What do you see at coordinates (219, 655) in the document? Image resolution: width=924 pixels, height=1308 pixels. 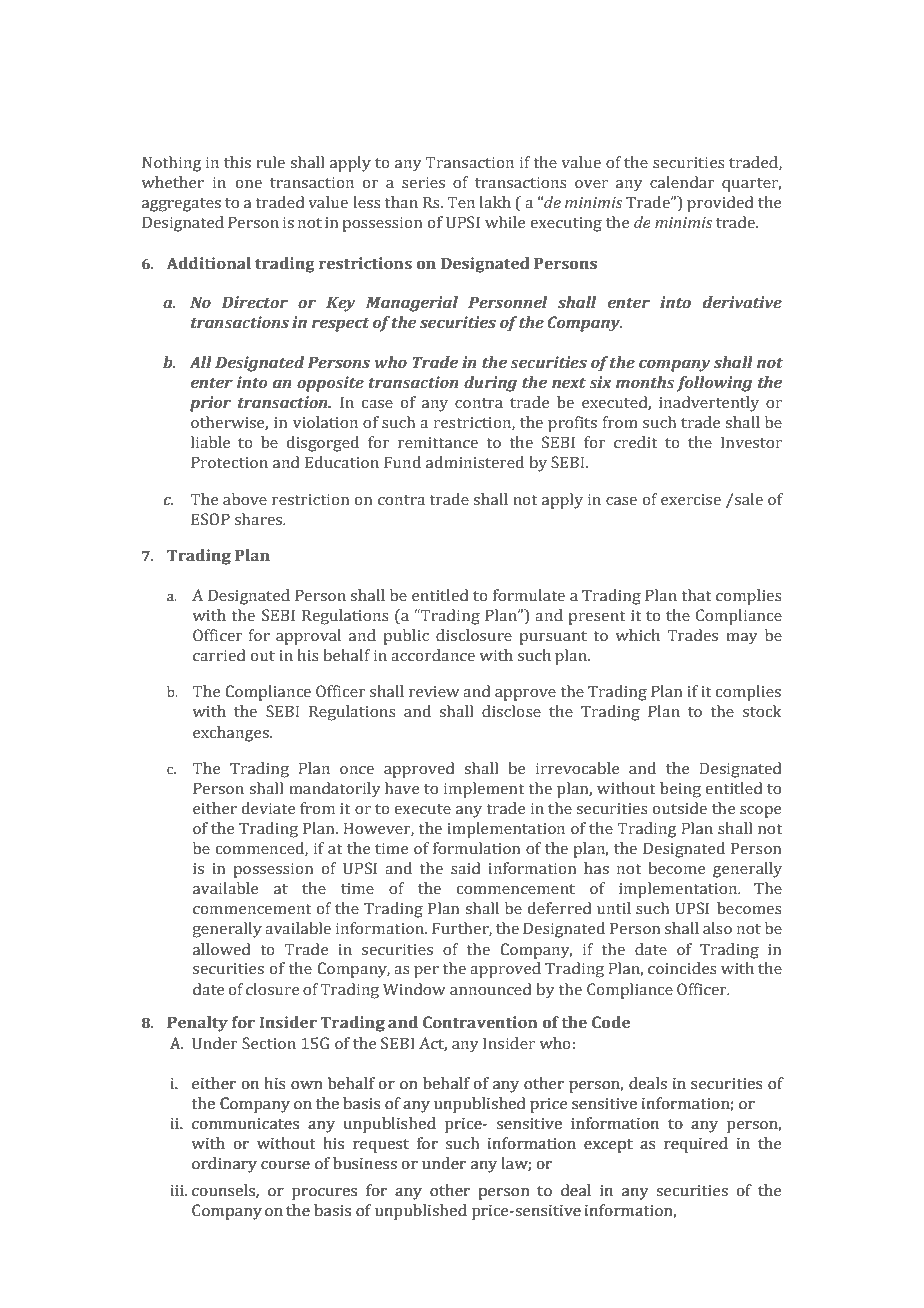 I see `carried` at bounding box center [219, 655].
